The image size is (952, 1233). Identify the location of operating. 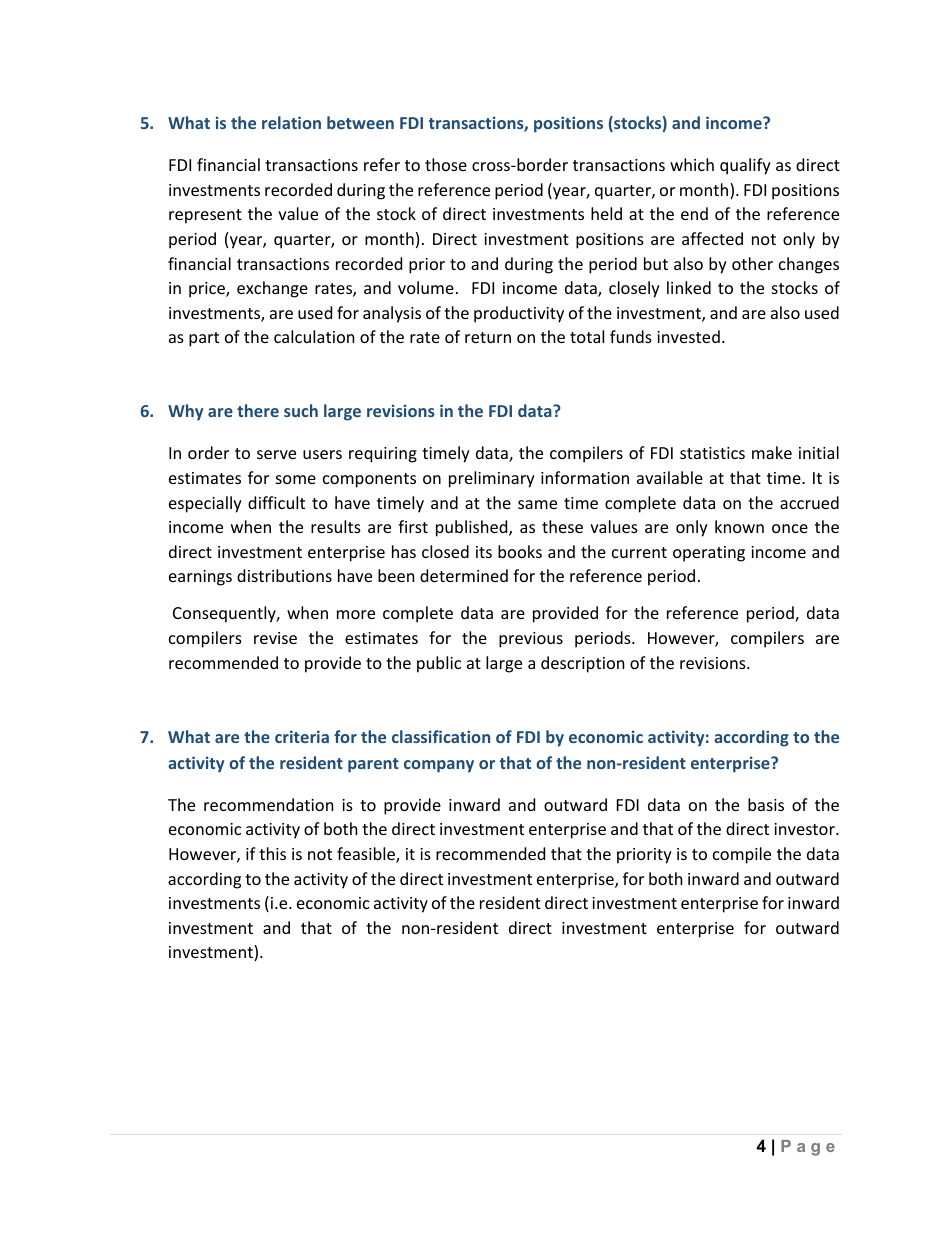
(709, 554).
